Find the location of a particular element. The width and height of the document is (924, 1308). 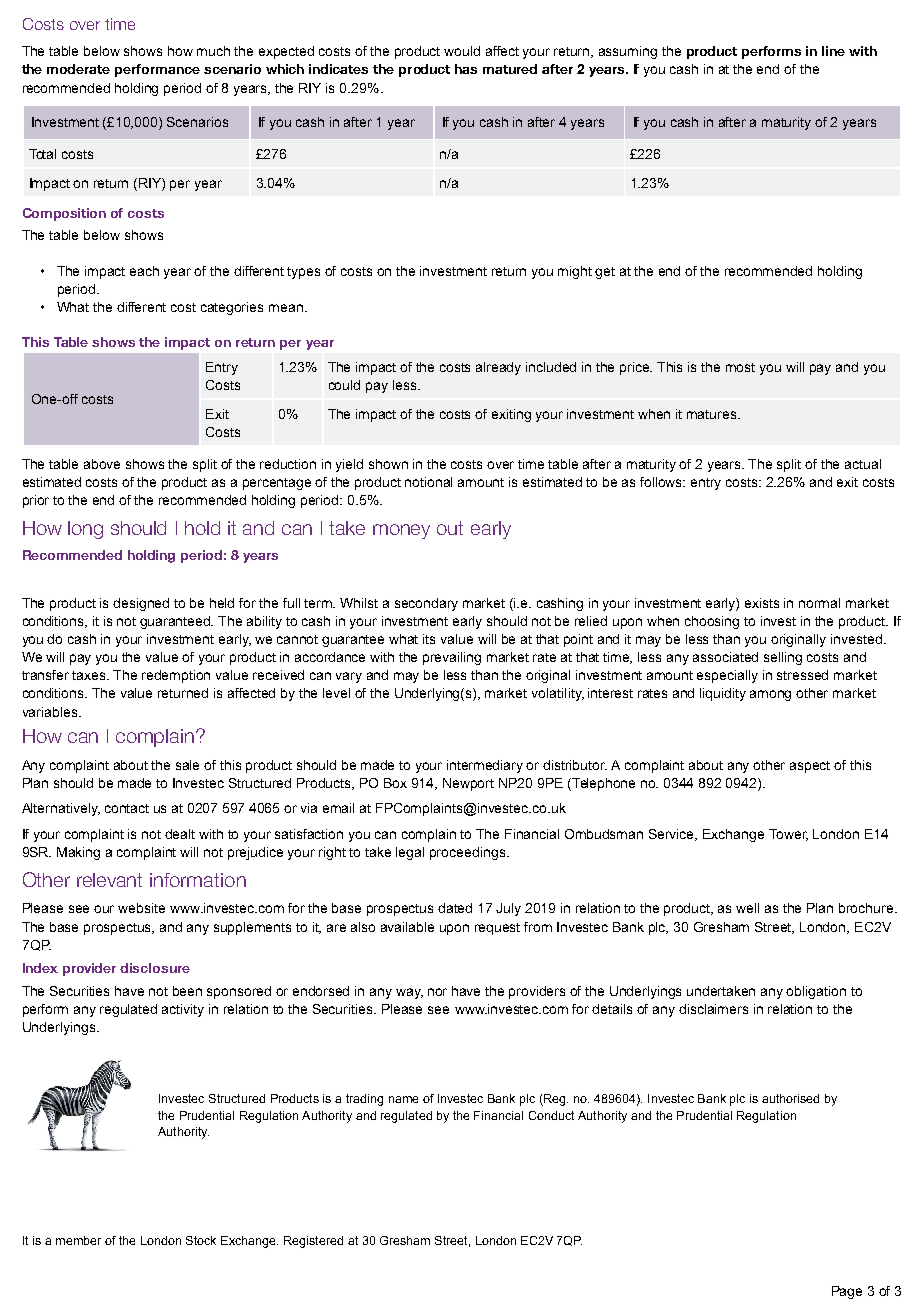

much is located at coordinates (213, 51).
